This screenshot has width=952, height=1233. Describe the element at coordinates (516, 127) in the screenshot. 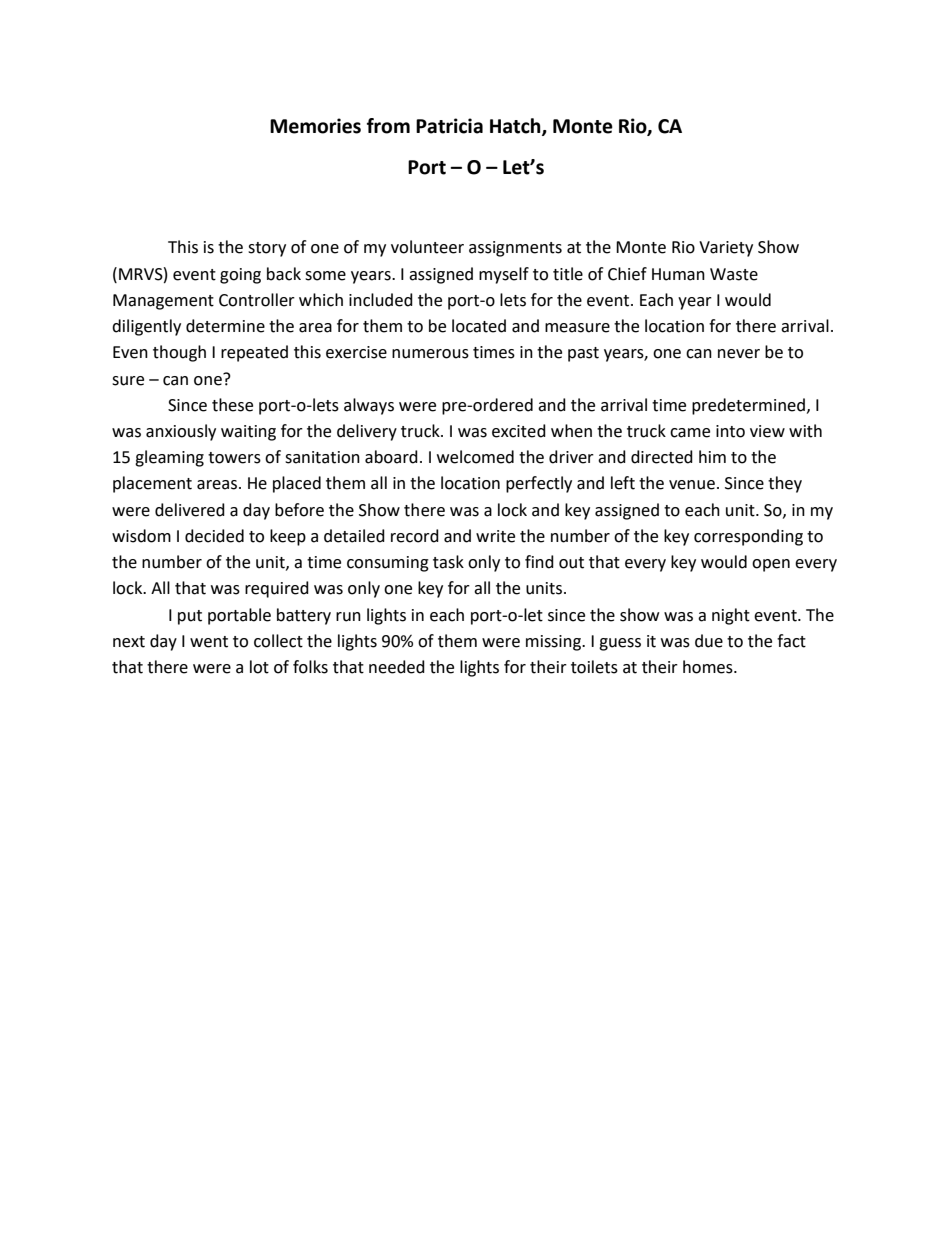

I see `Hatch` at that location.
